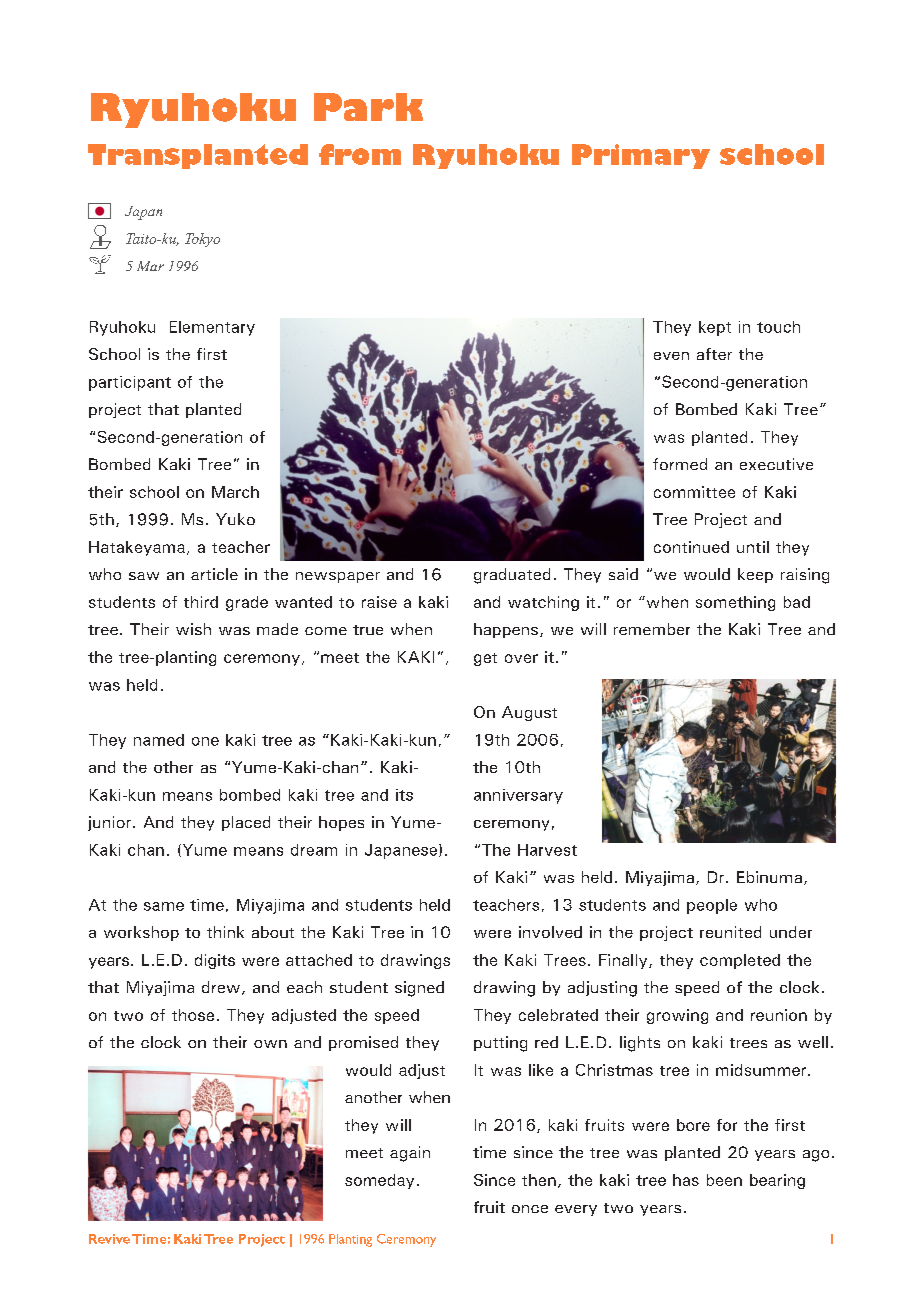 This screenshot has width=924, height=1308. What do you see at coordinates (641, 156) in the screenshot?
I see `Primary` at bounding box center [641, 156].
